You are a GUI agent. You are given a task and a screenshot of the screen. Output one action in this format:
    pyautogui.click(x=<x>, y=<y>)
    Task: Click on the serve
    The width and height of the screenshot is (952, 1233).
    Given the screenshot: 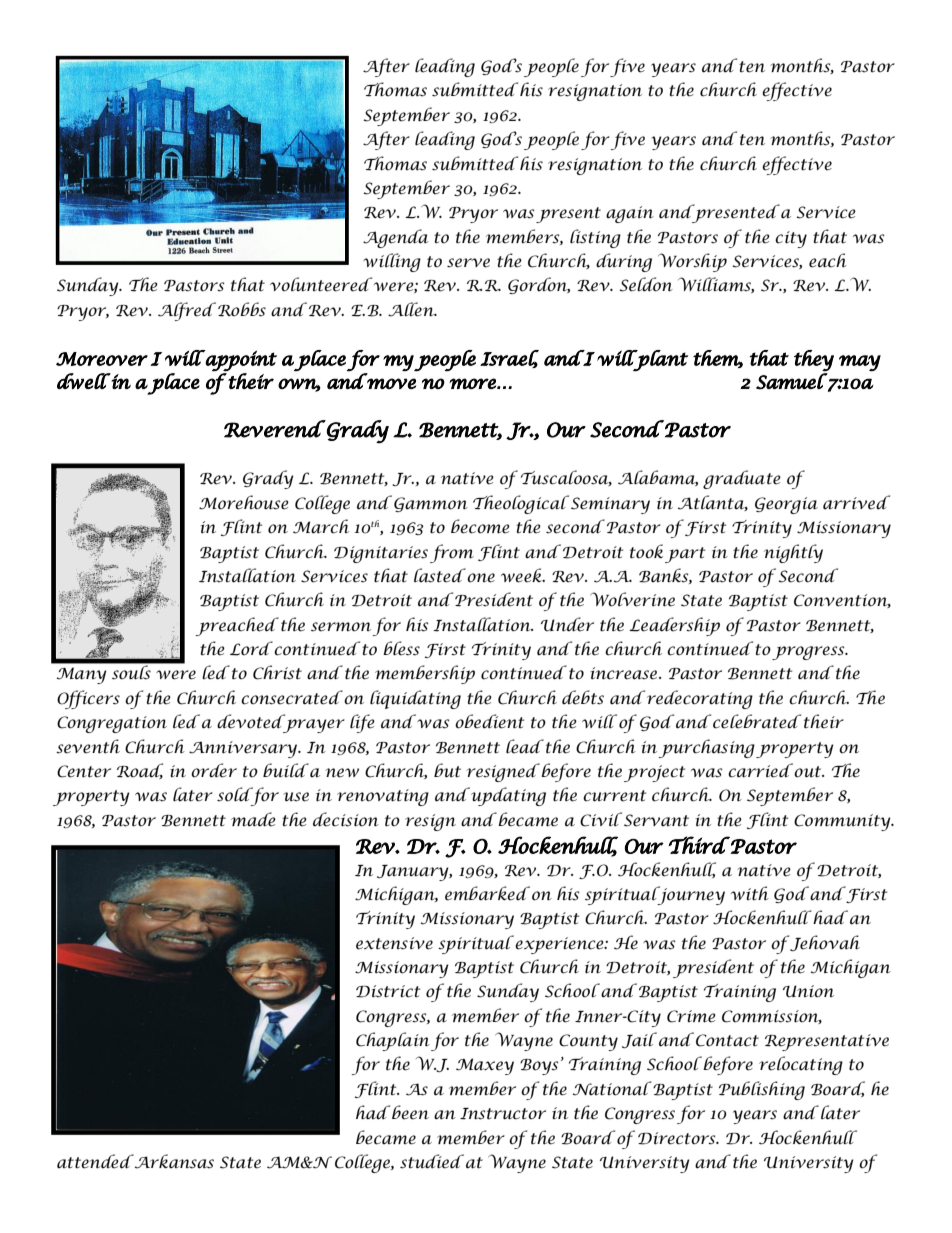 What is the action you would take?
    pyautogui.click(x=468, y=263)
